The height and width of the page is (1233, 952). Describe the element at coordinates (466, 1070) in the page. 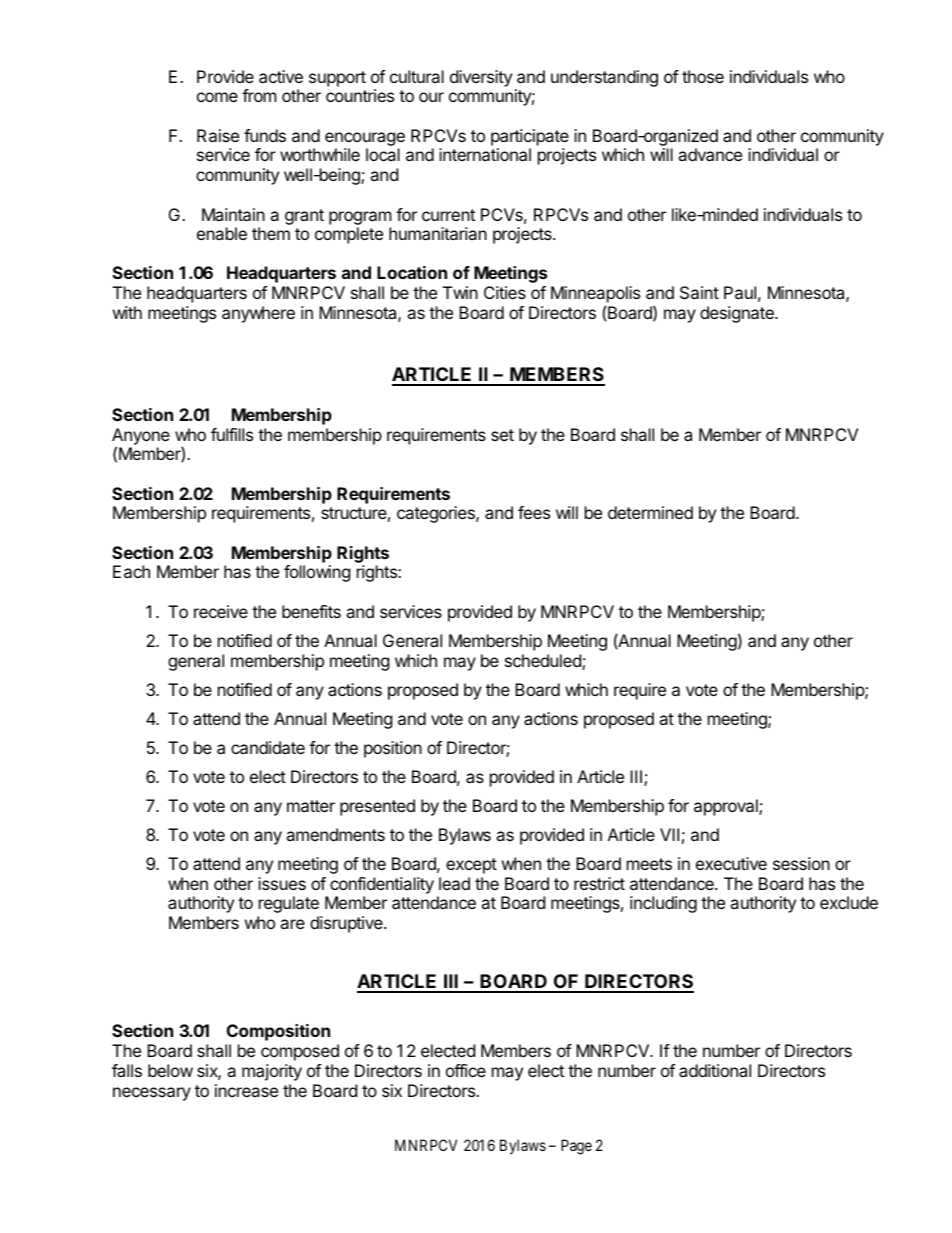

I see `office` at that location.
